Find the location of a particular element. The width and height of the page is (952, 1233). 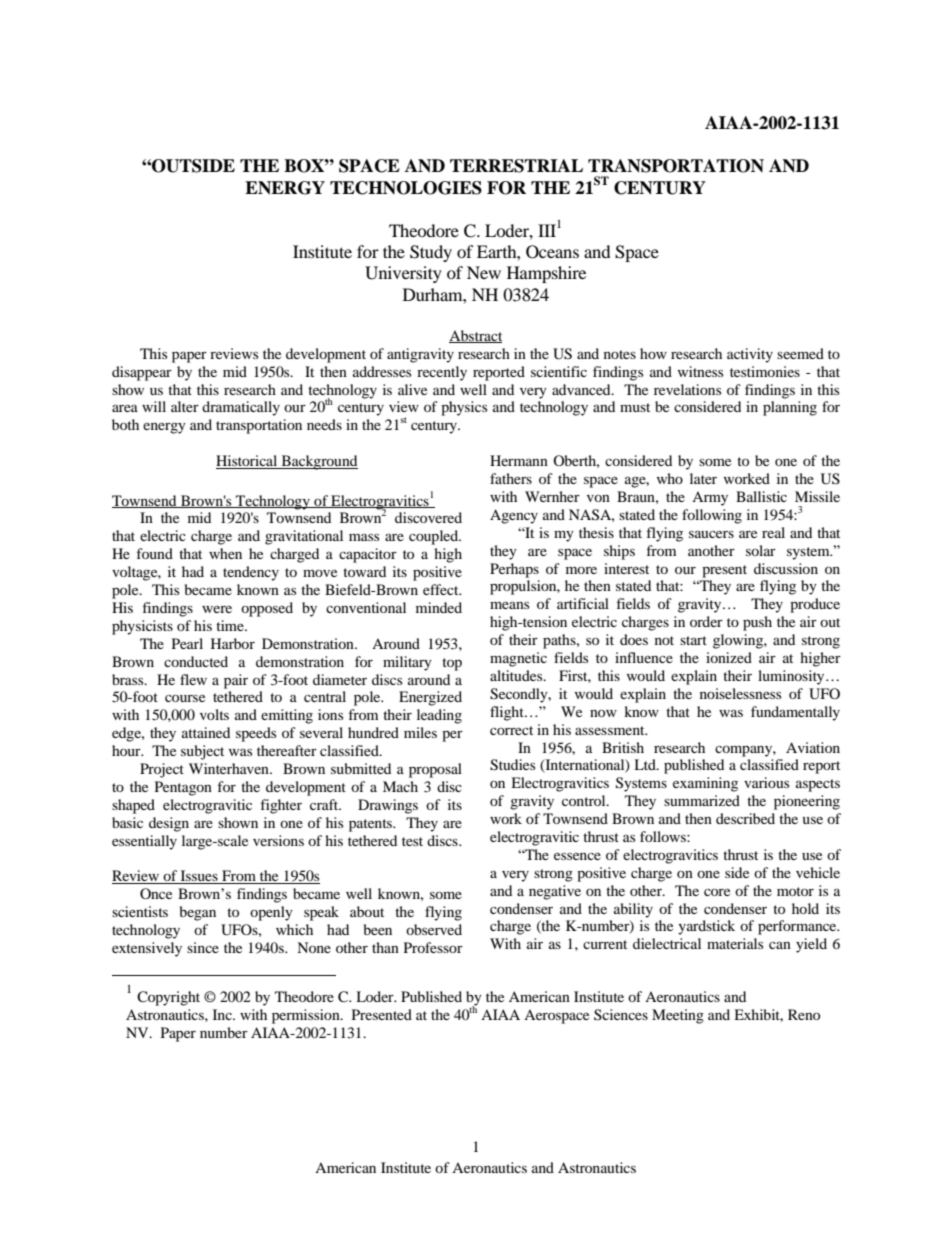

later is located at coordinates (703, 478).
